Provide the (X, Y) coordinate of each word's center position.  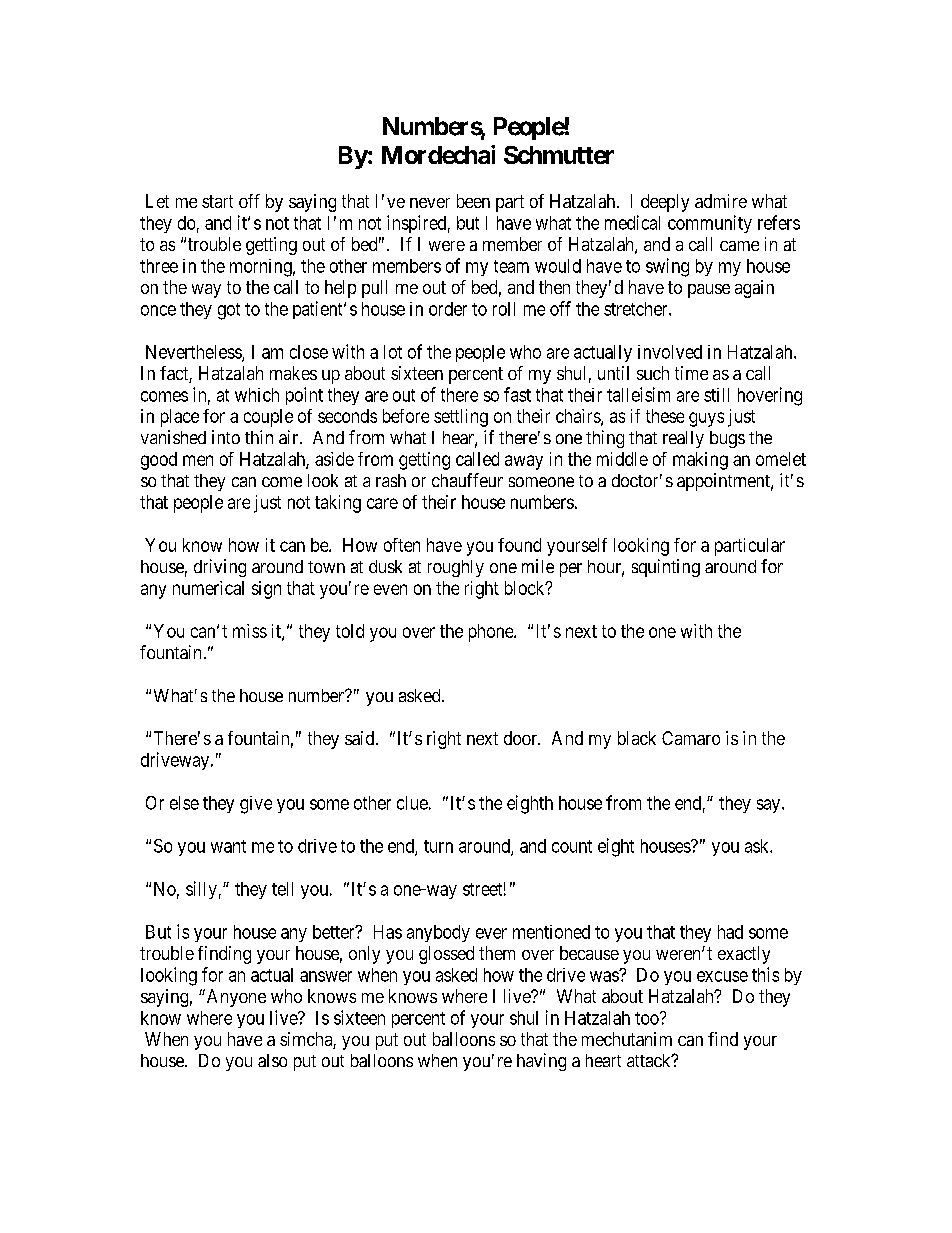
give (256, 805)
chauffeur (467, 480)
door (522, 738)
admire (721, 201)
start (217, 201)
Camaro (691, 738)
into (226, 437)
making (700, 461)
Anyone (235, 998)
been (473, 201)
